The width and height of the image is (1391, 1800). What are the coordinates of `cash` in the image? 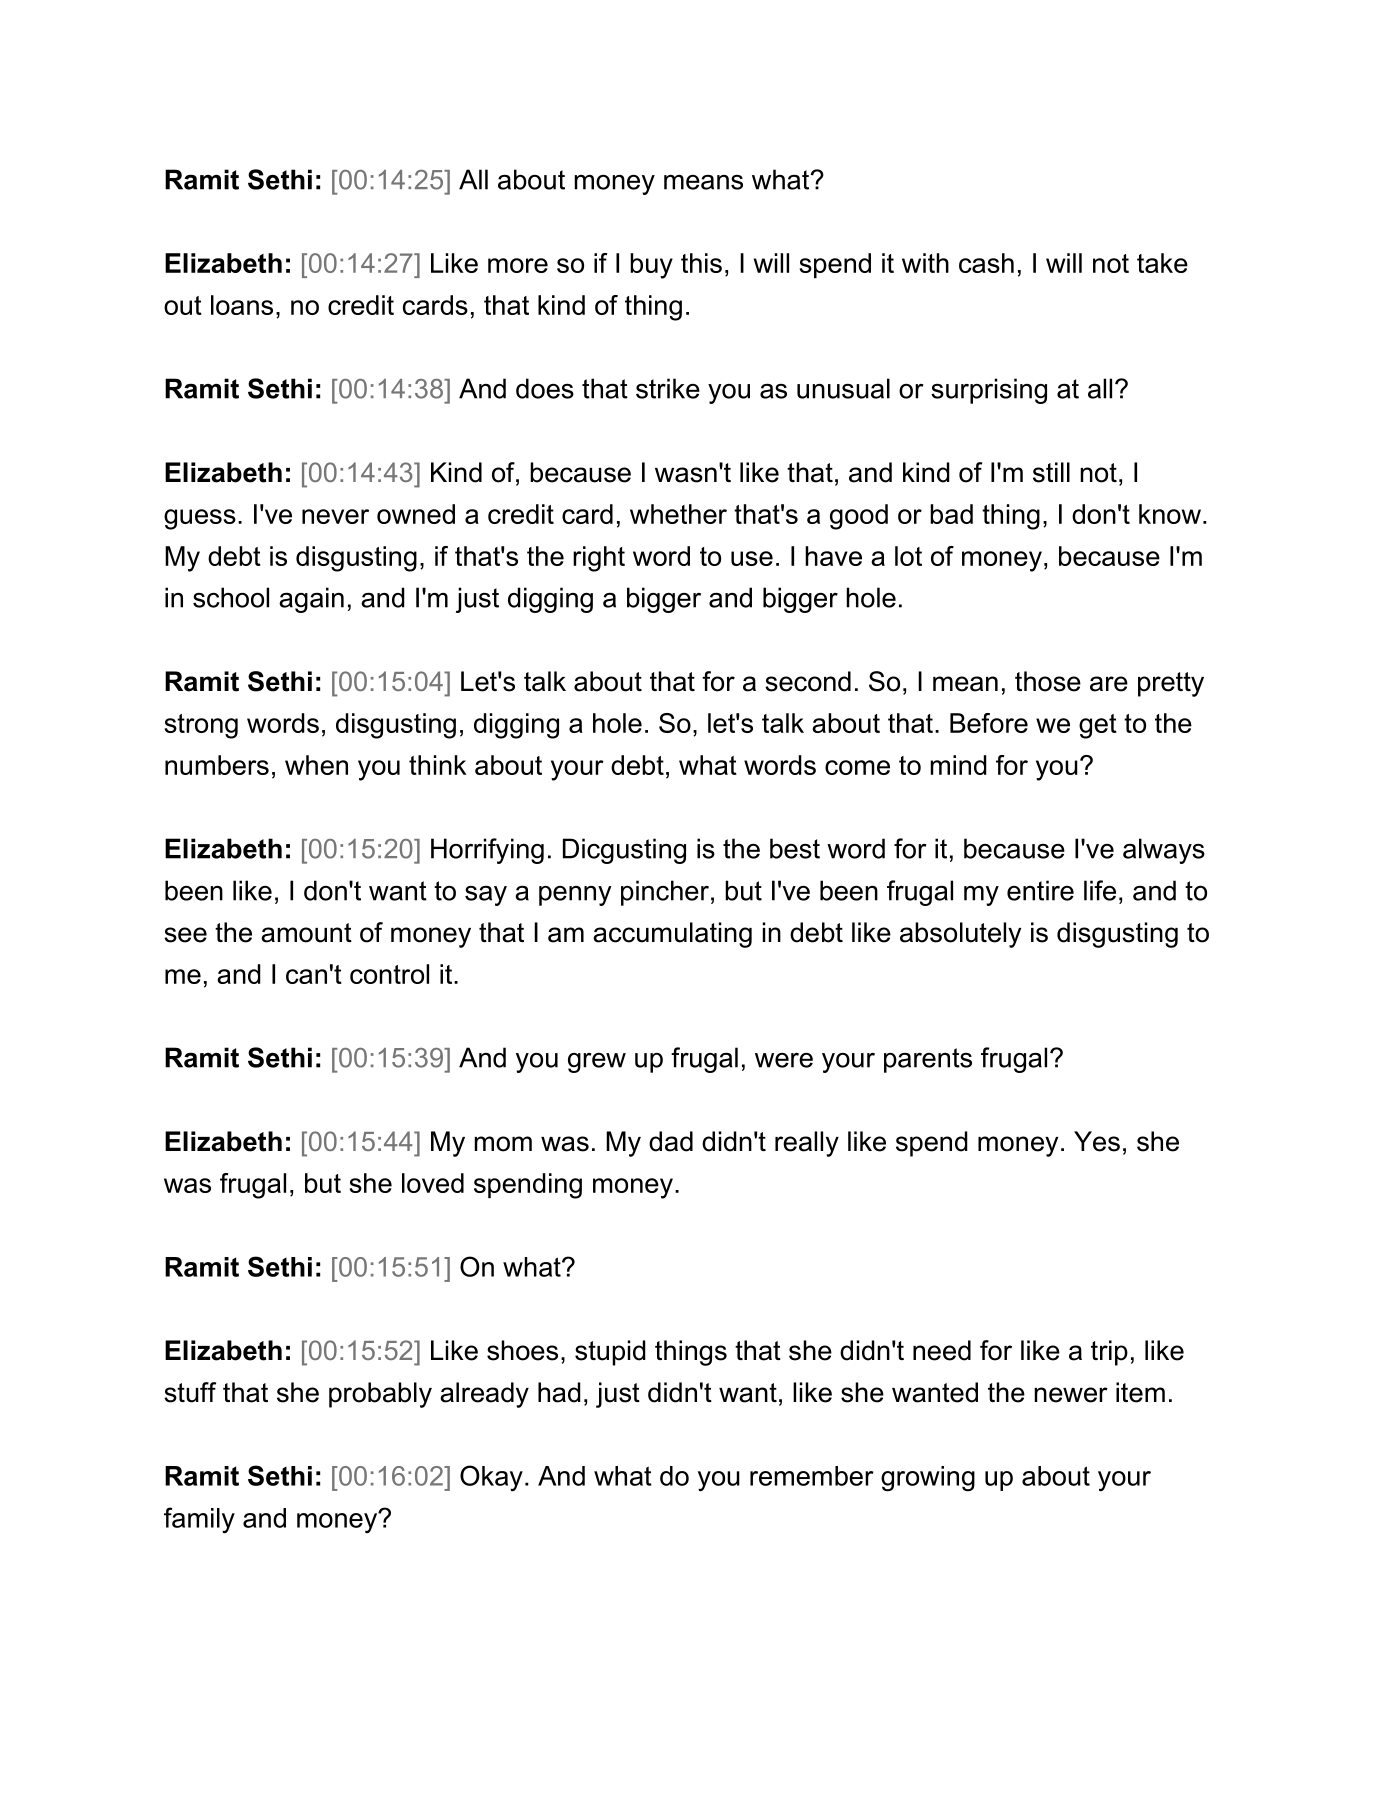 It's located at (986, 263).
